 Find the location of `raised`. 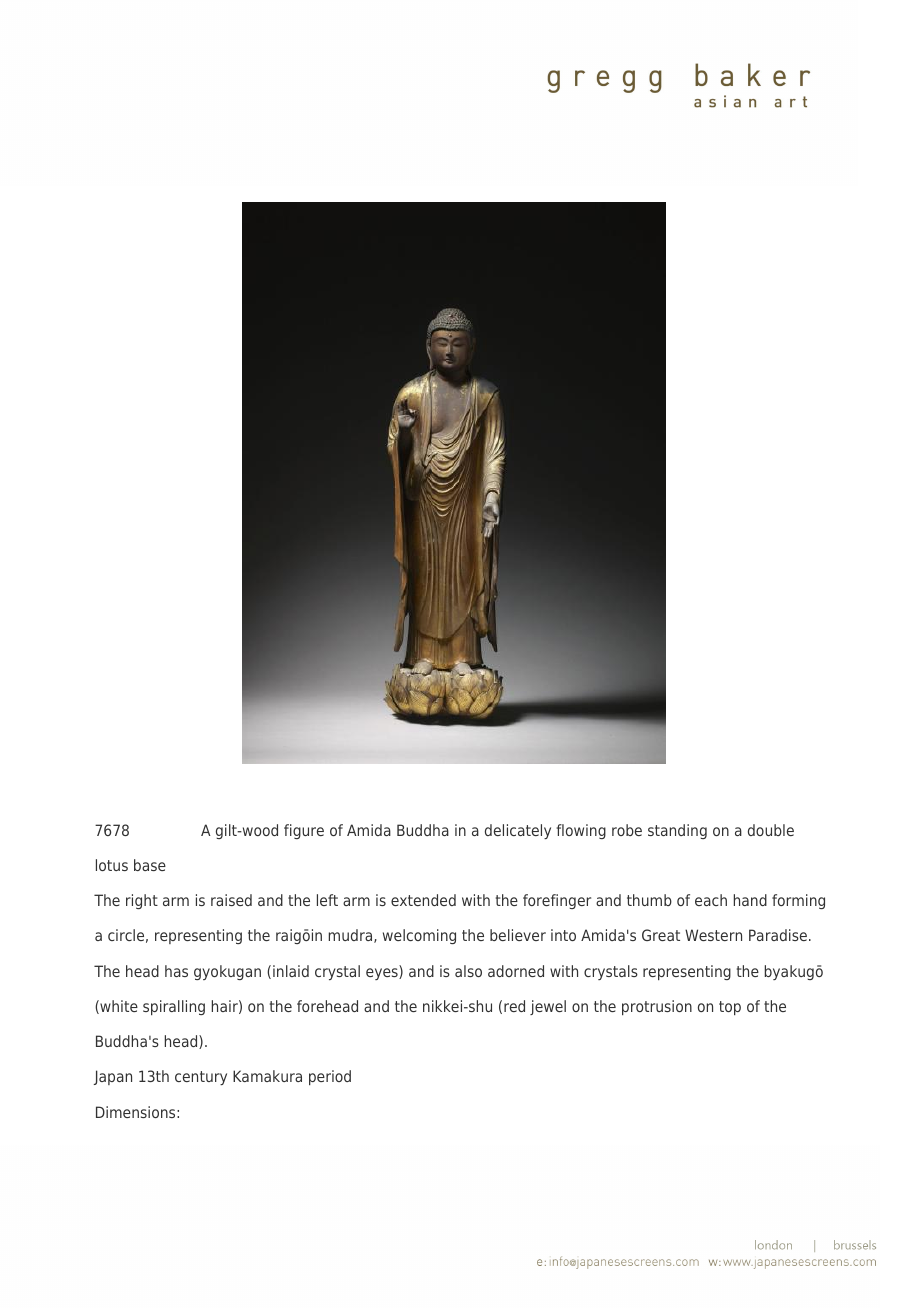

raised is located at coordinates (231, 900).
